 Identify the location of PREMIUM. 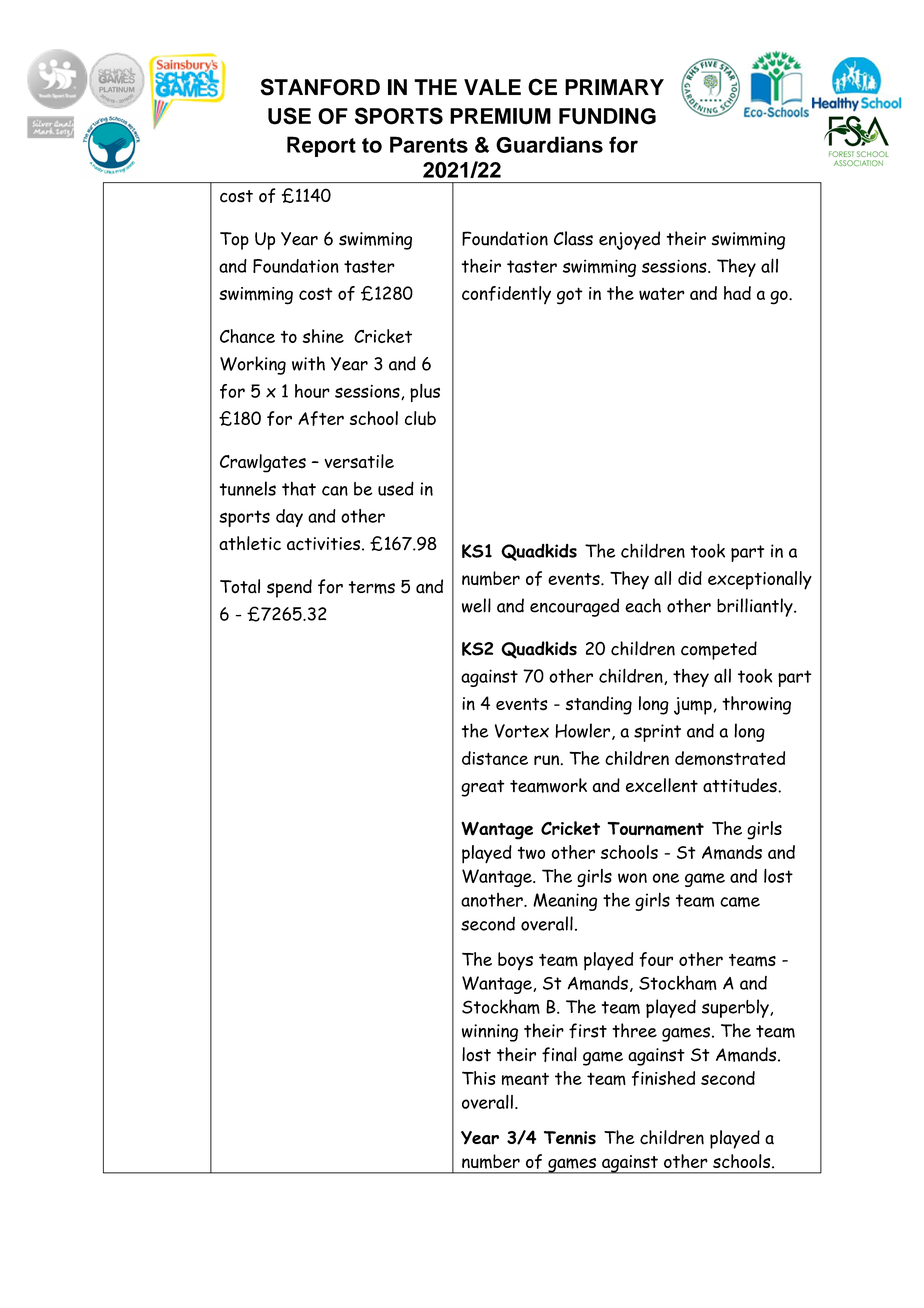
(500, 116).
